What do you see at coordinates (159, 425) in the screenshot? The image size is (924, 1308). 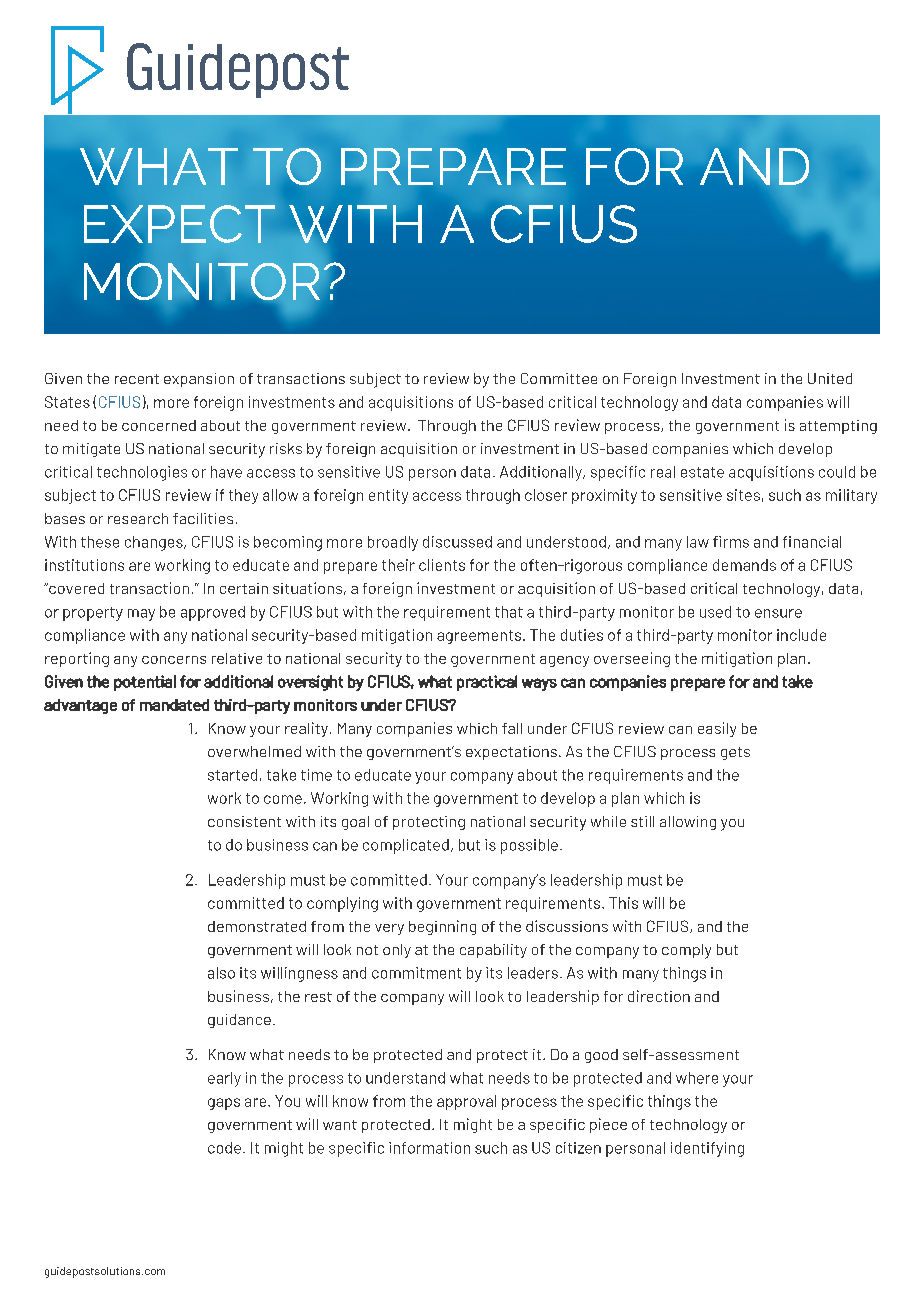 I see `concerned` at bounding box center [159, 425].
